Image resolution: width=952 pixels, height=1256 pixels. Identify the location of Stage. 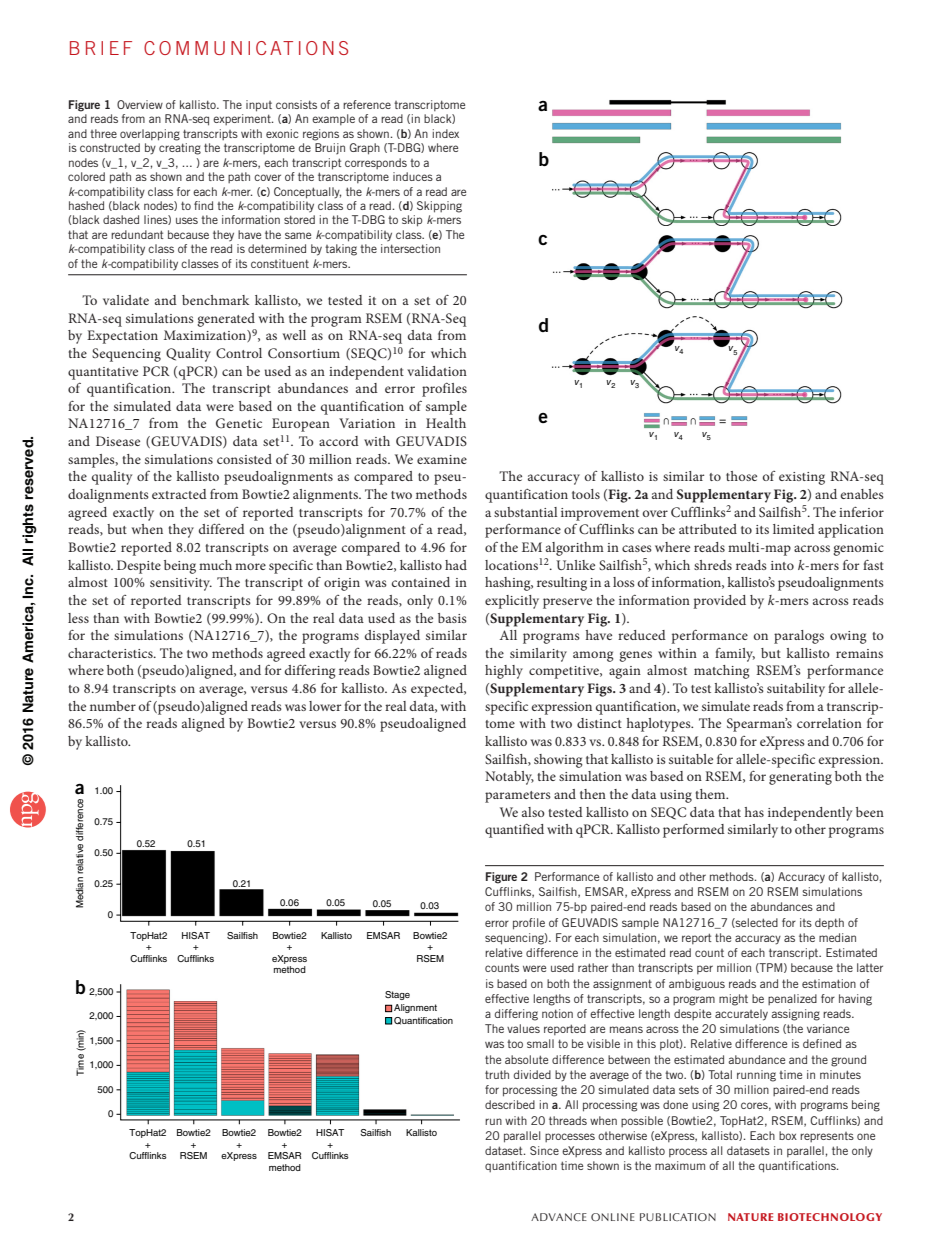
(397, 995).
